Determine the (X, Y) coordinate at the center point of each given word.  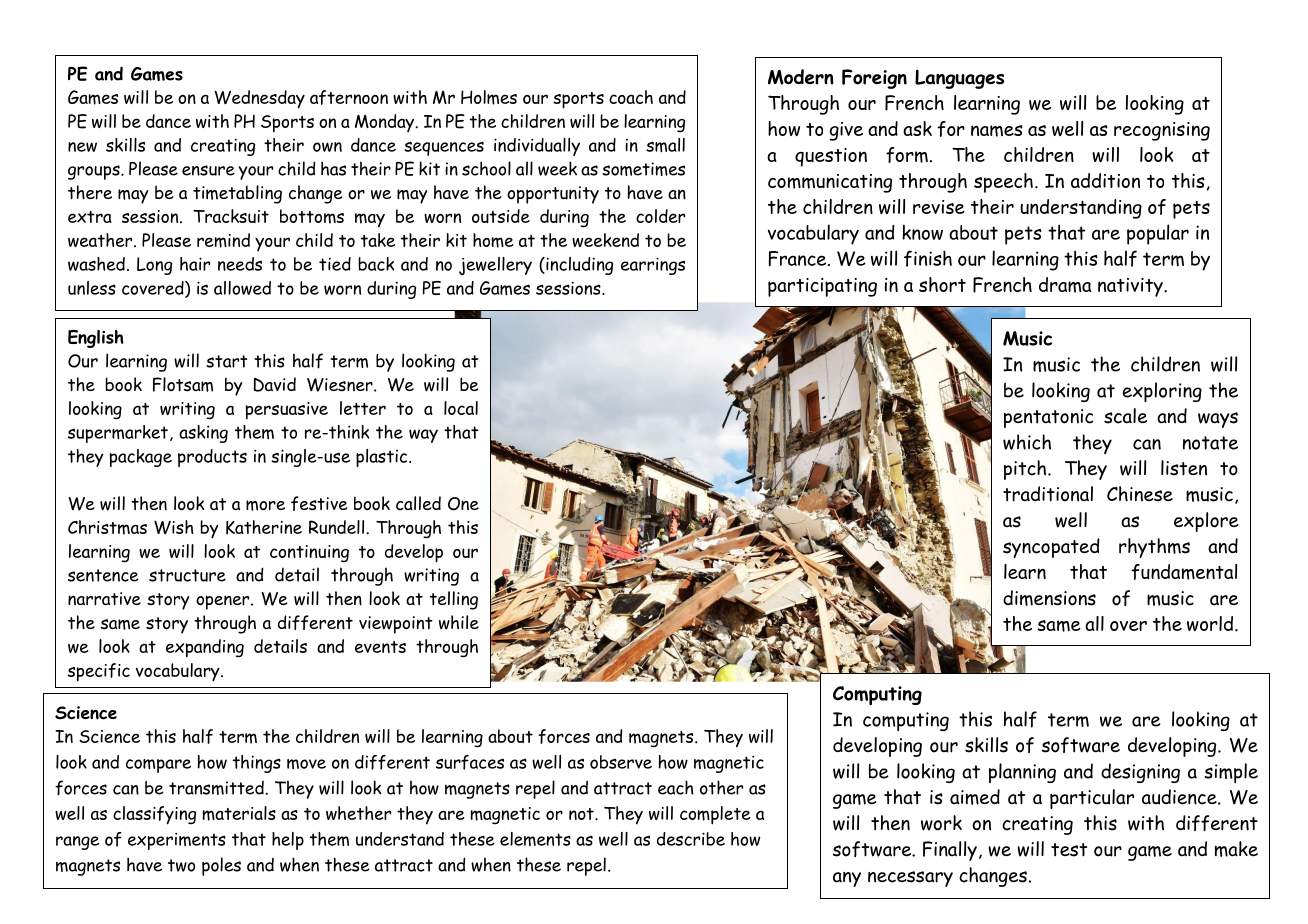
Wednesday (259, 99)
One (463, 504)
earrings (653, 266)
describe (691, 839)
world (1211, 623)
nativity (1131, 287)
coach (631, 97)
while (459, 622)
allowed (242, 288)
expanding (205, 648)
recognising (1162, 131)
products (212, 458)
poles (221, 866)
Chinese (1140, 494)
